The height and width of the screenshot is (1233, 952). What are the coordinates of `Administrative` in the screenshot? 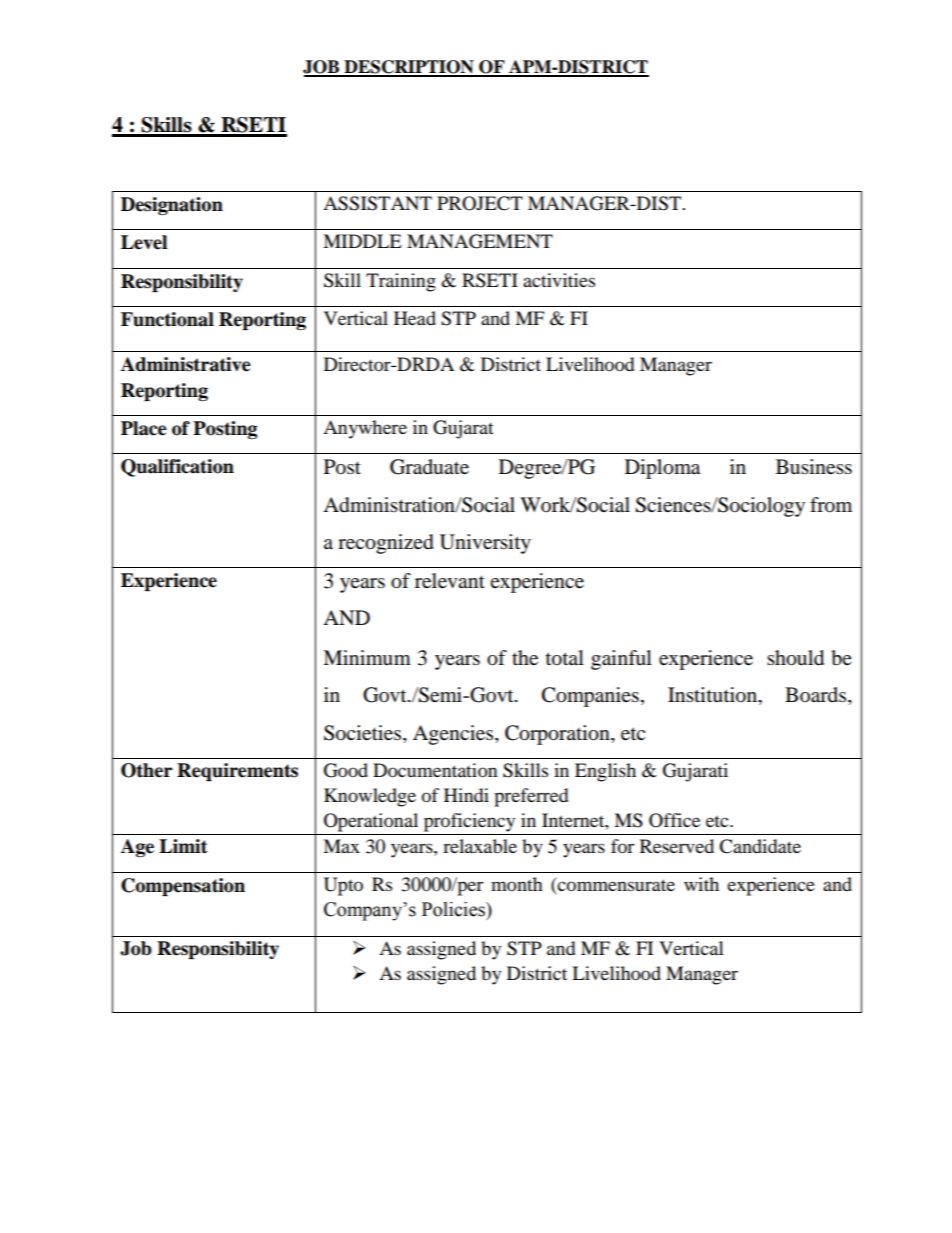 It's located at (186, 364).
